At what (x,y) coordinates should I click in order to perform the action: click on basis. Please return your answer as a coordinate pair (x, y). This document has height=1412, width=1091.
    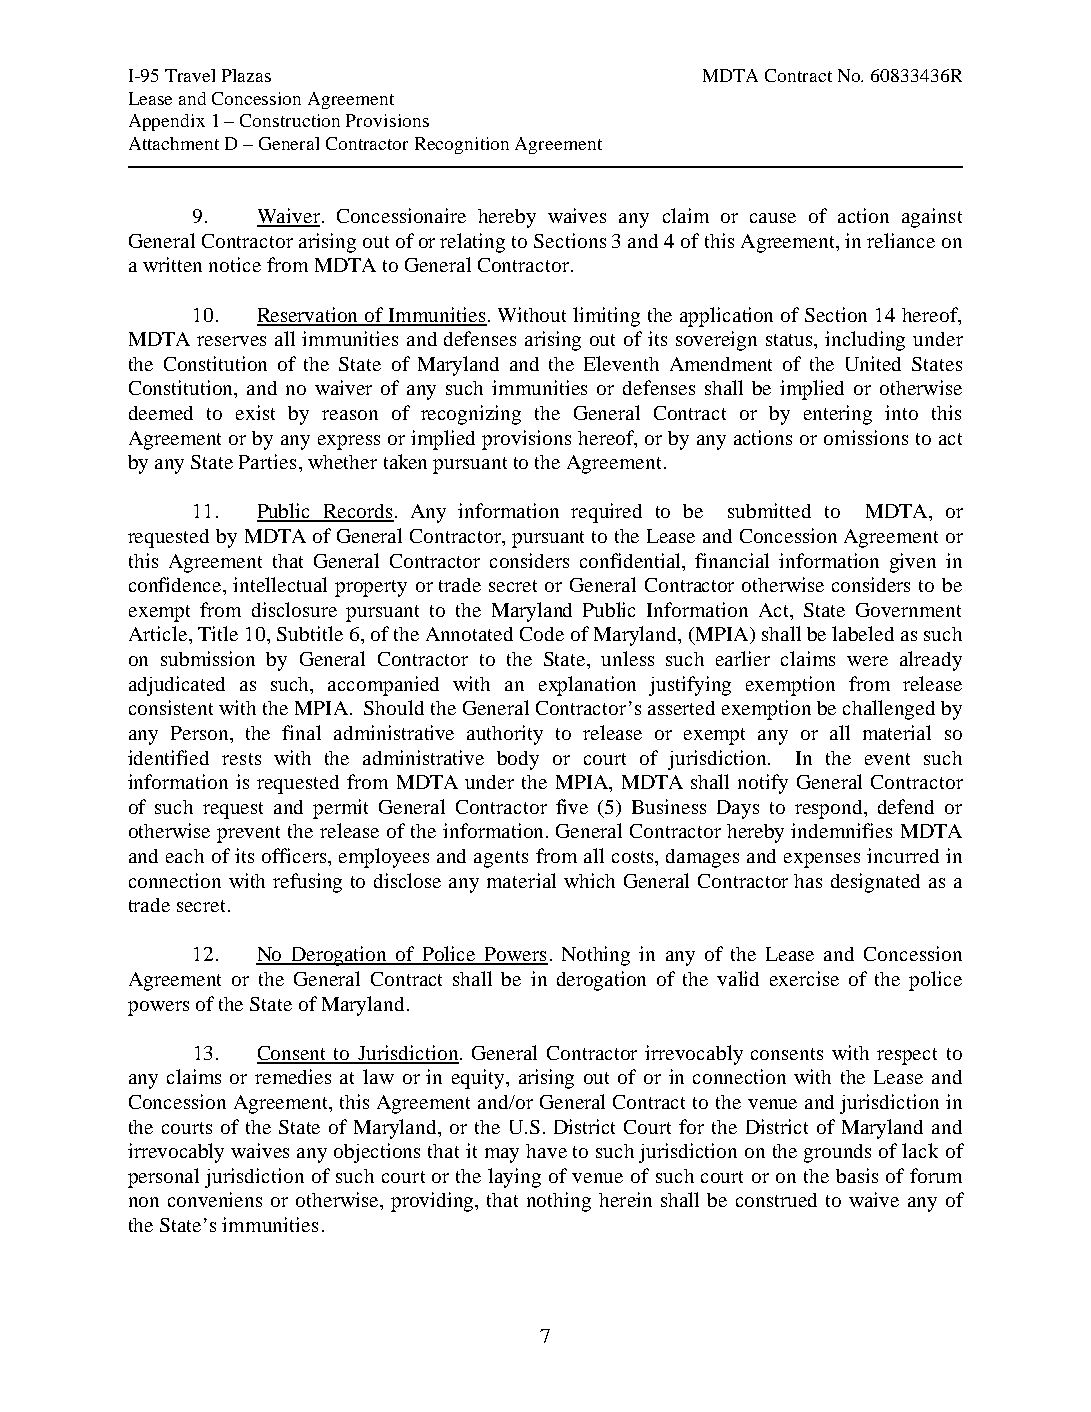
    Looking at the image, I should click on (857, 1175).
